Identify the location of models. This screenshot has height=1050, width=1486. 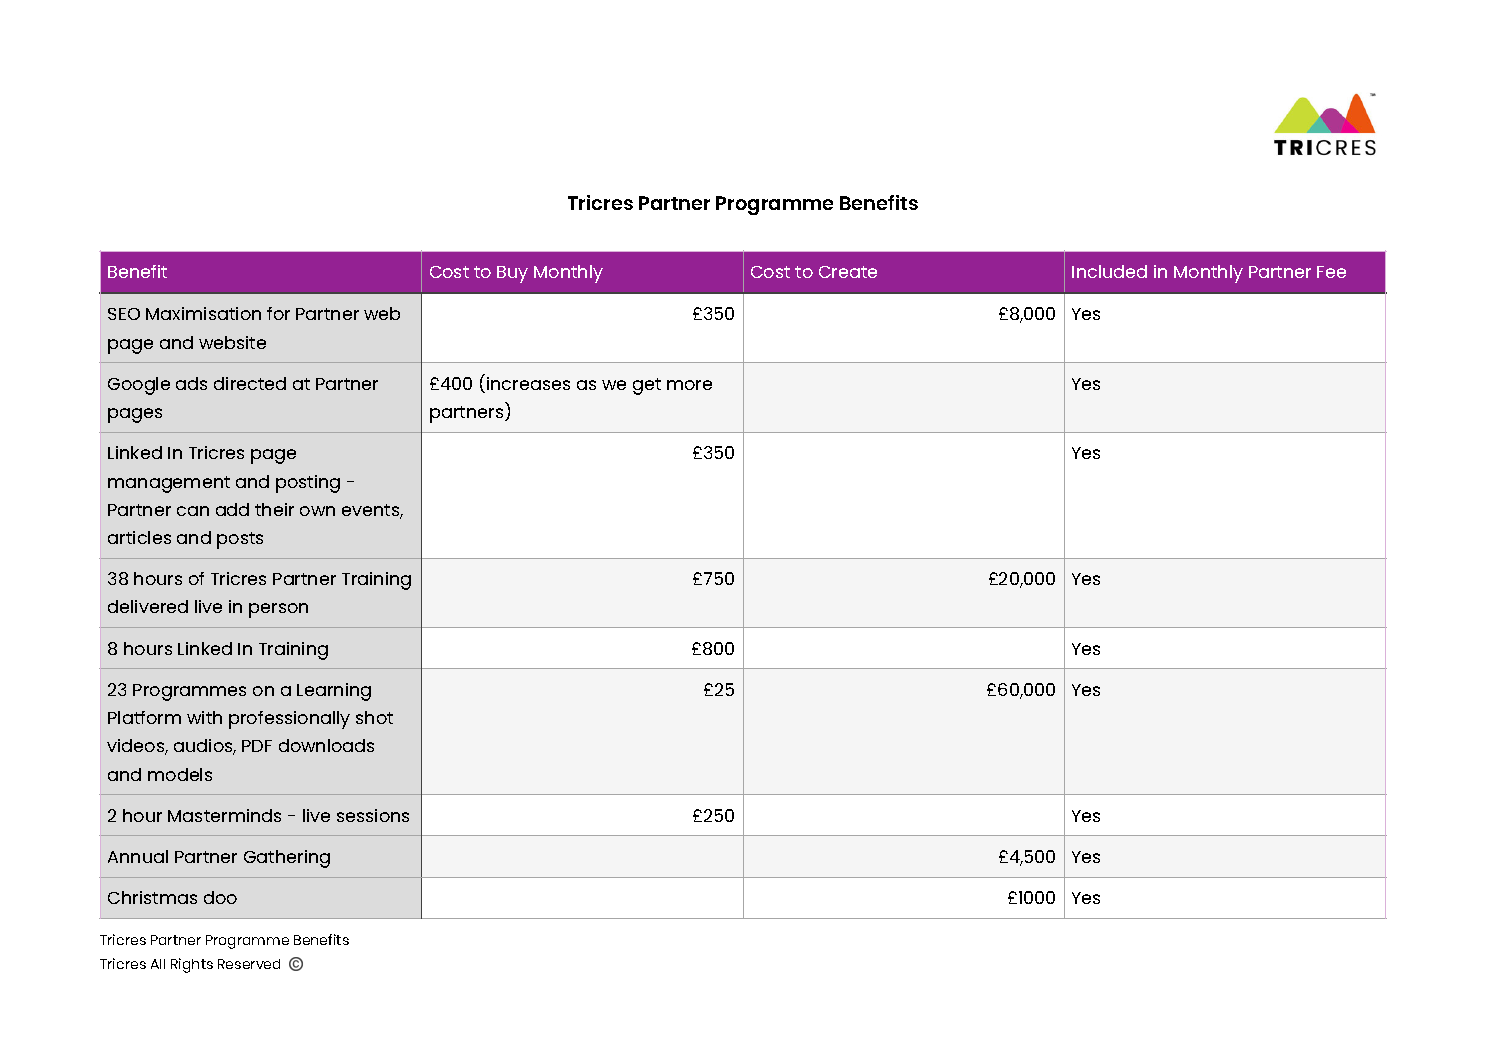
(180, 774).
